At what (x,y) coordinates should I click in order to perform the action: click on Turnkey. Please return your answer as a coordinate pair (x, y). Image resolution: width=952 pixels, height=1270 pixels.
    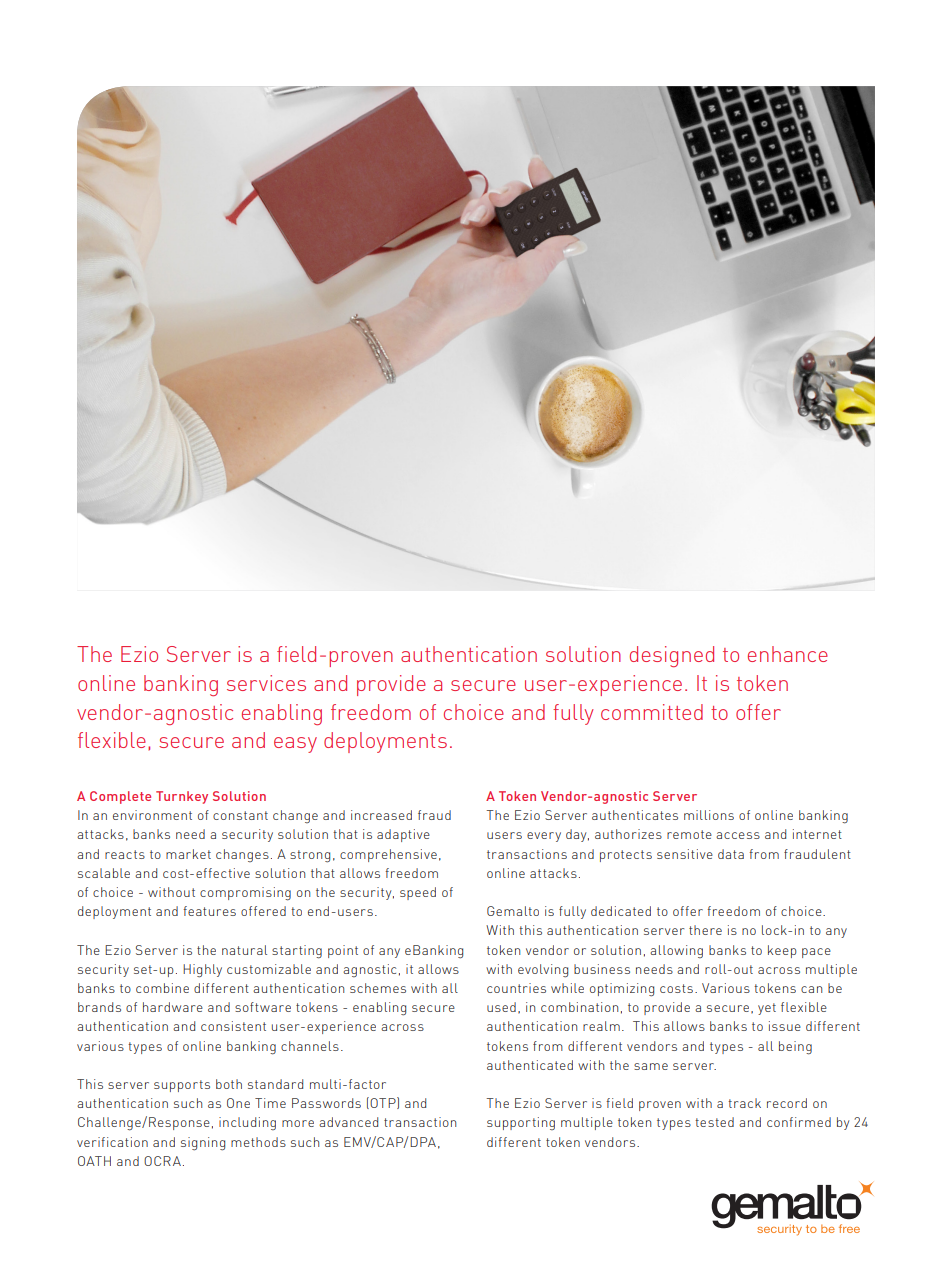
    Looking at the image, I should click on (182, 797).
